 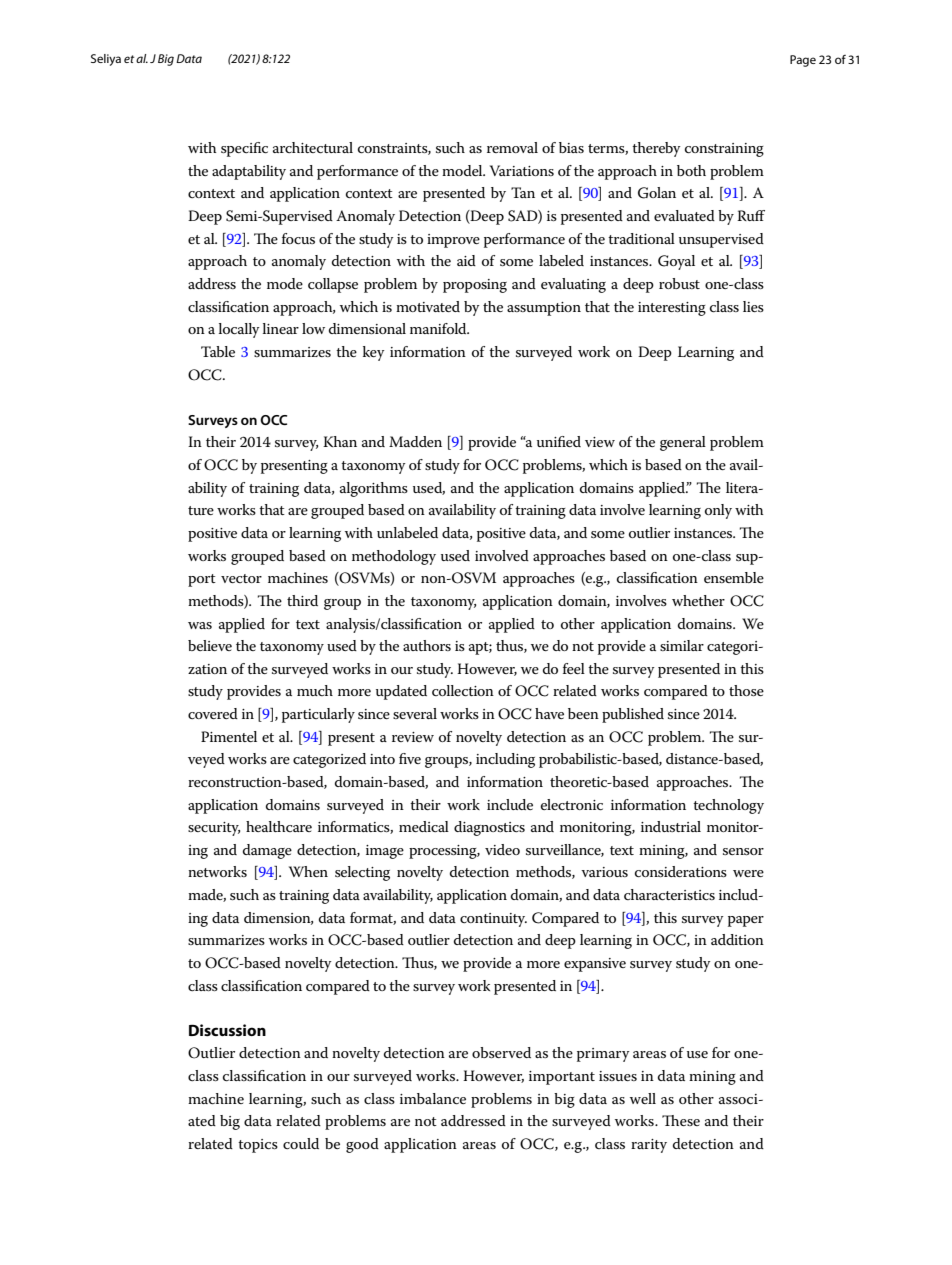 What do you see at coordinates (501, 1052) in the image?
I see `observed` at bounding box center [501, 1052].
